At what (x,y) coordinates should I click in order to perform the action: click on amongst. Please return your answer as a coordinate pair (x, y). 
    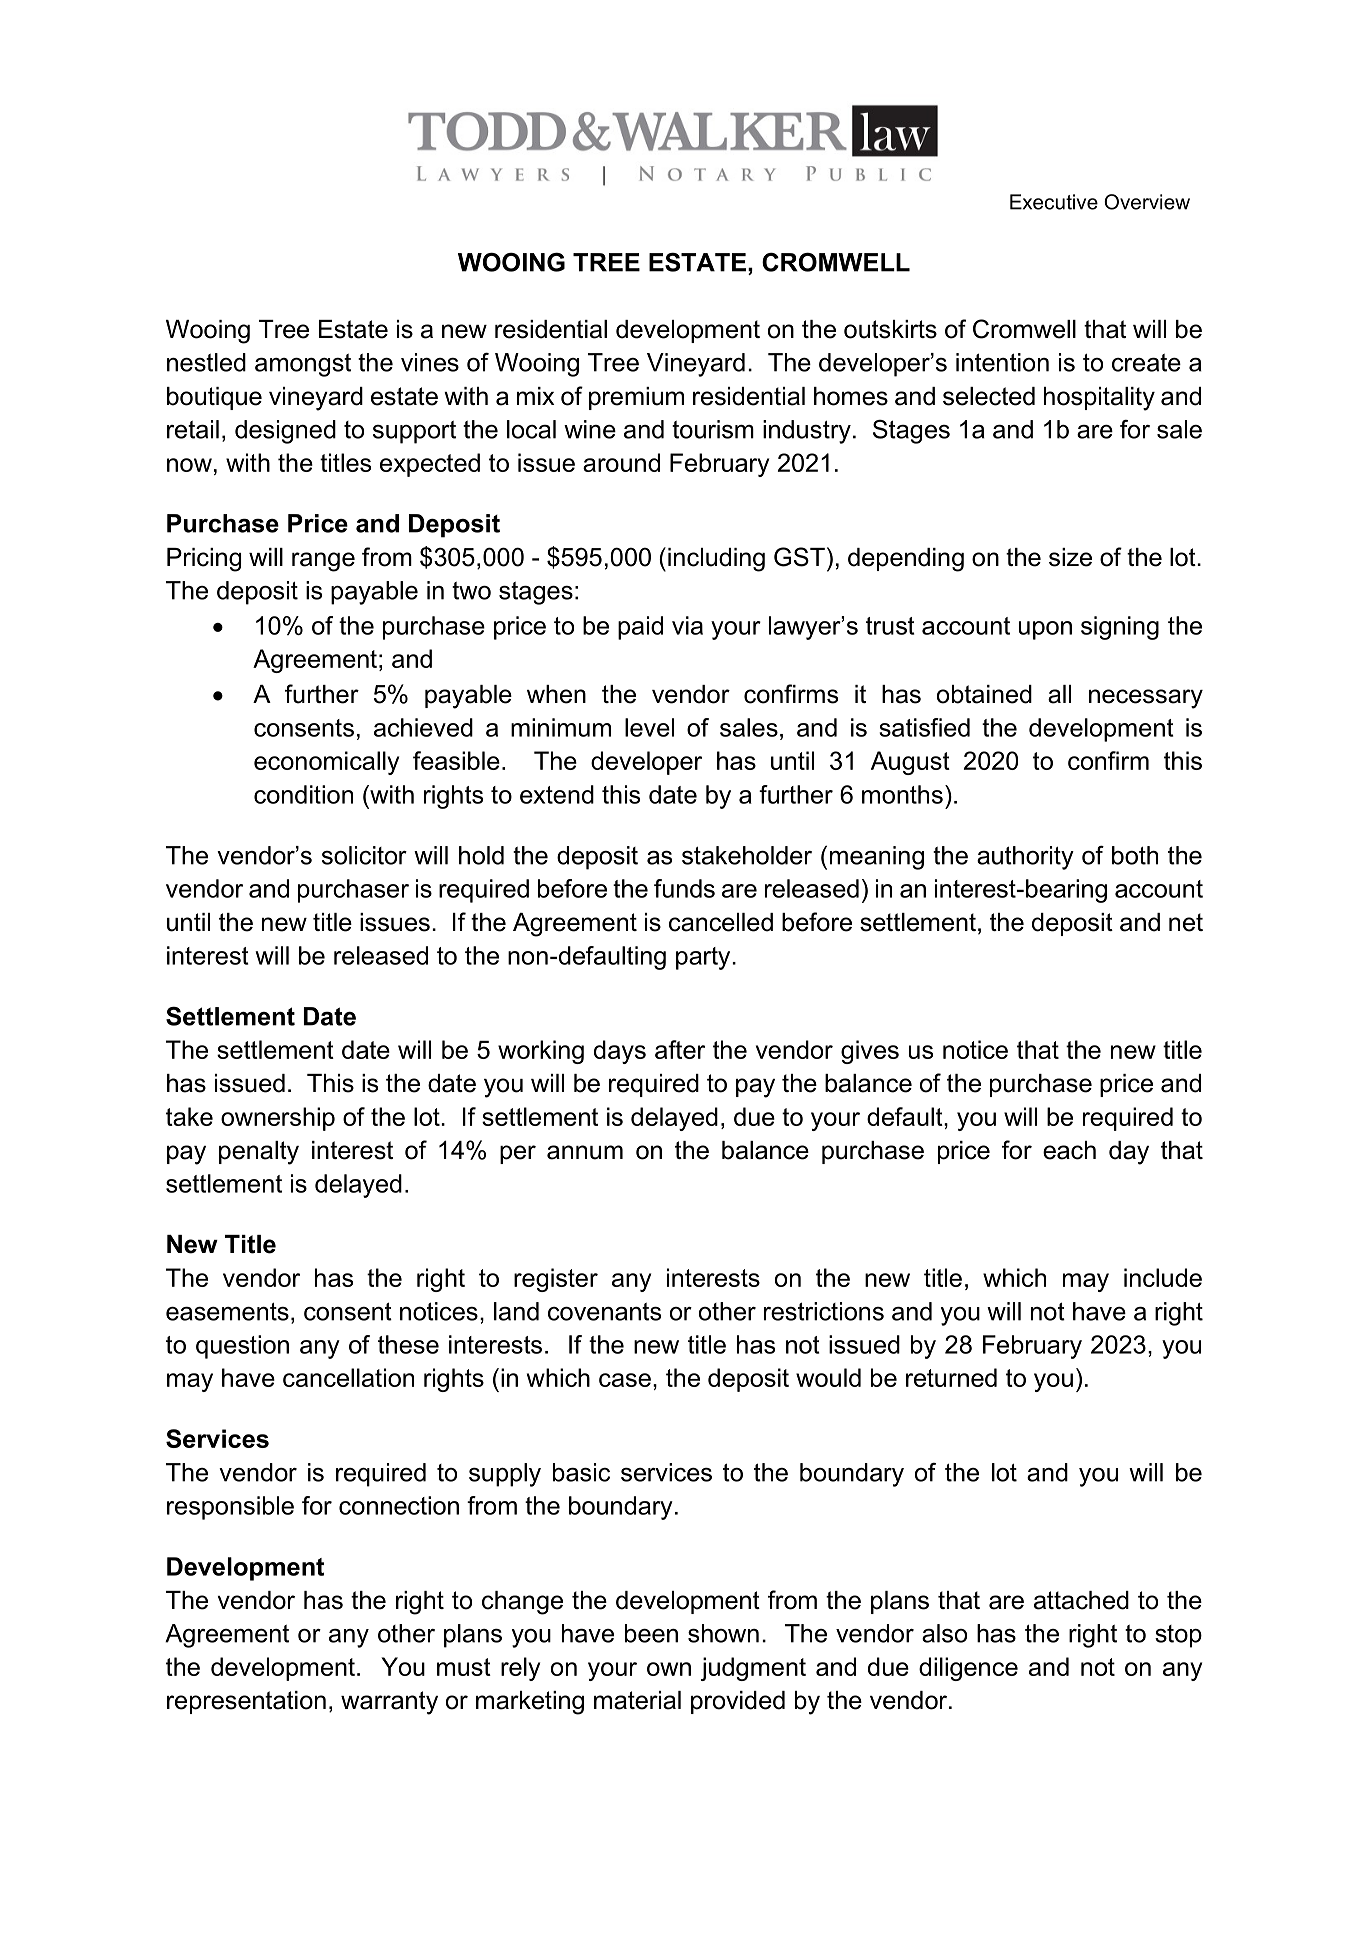
    Looking at the image, I should click on (303, 365).
